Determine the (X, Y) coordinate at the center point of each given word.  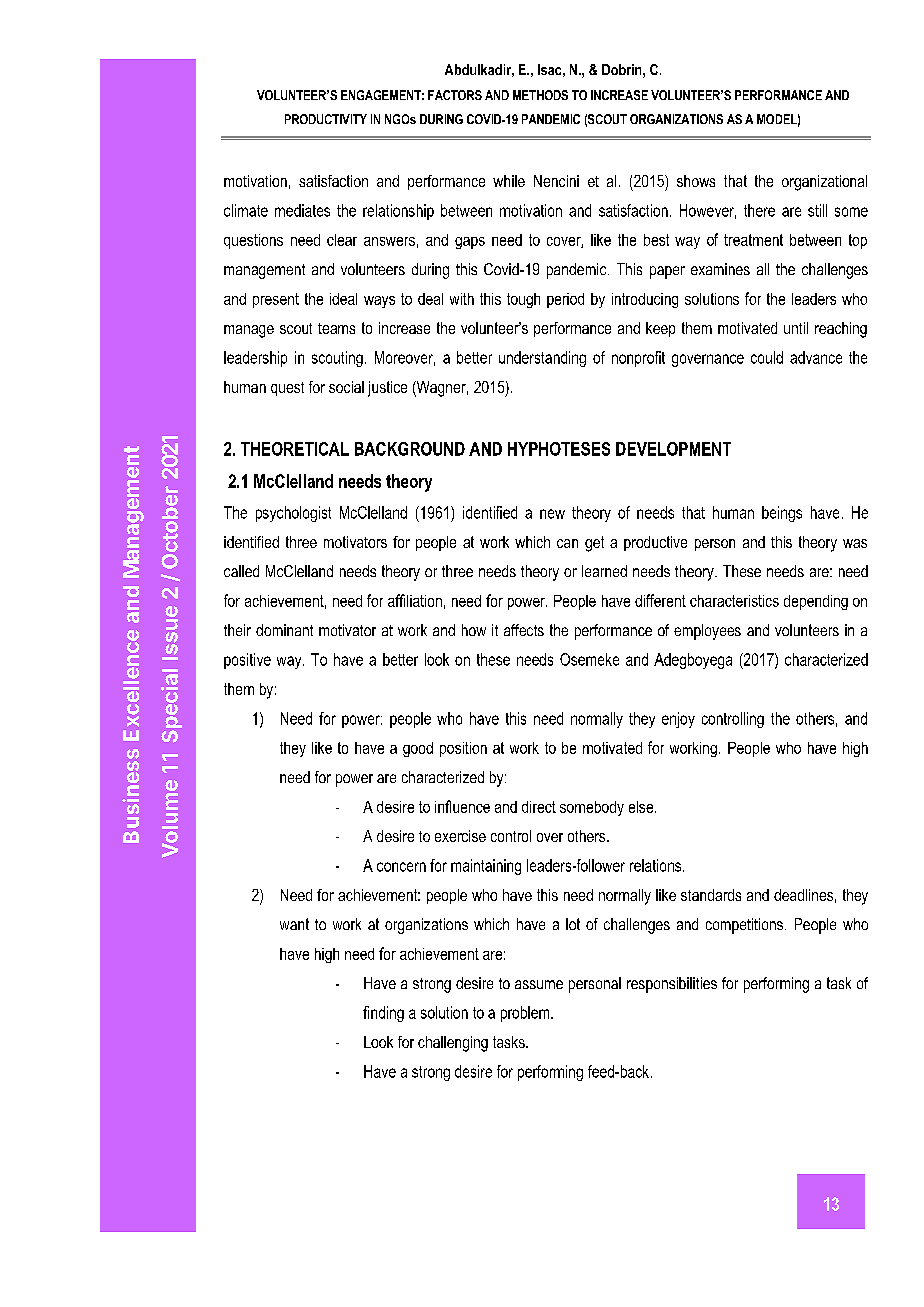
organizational (824, 183)
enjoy (678, 720)
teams (336, 328)
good (418, 749)
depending (816, 602)
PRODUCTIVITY (326, 119)
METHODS (540, 95)
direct (539, 807)
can (567, 543)
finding (383, 1014)
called (241, 571)
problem (526, 1014)
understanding (542, 359)
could (767, 357)
